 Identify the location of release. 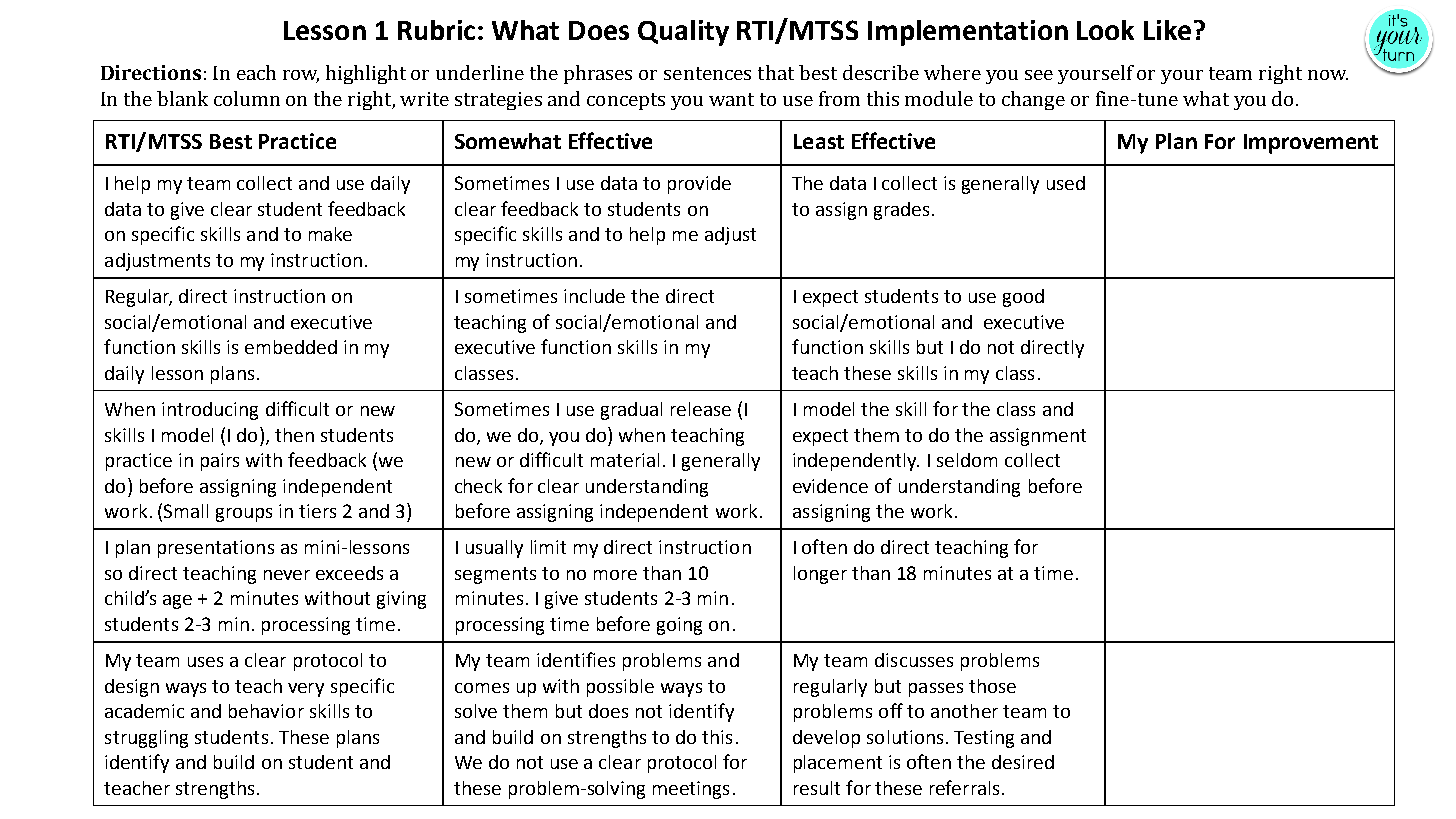
(701, 409).
